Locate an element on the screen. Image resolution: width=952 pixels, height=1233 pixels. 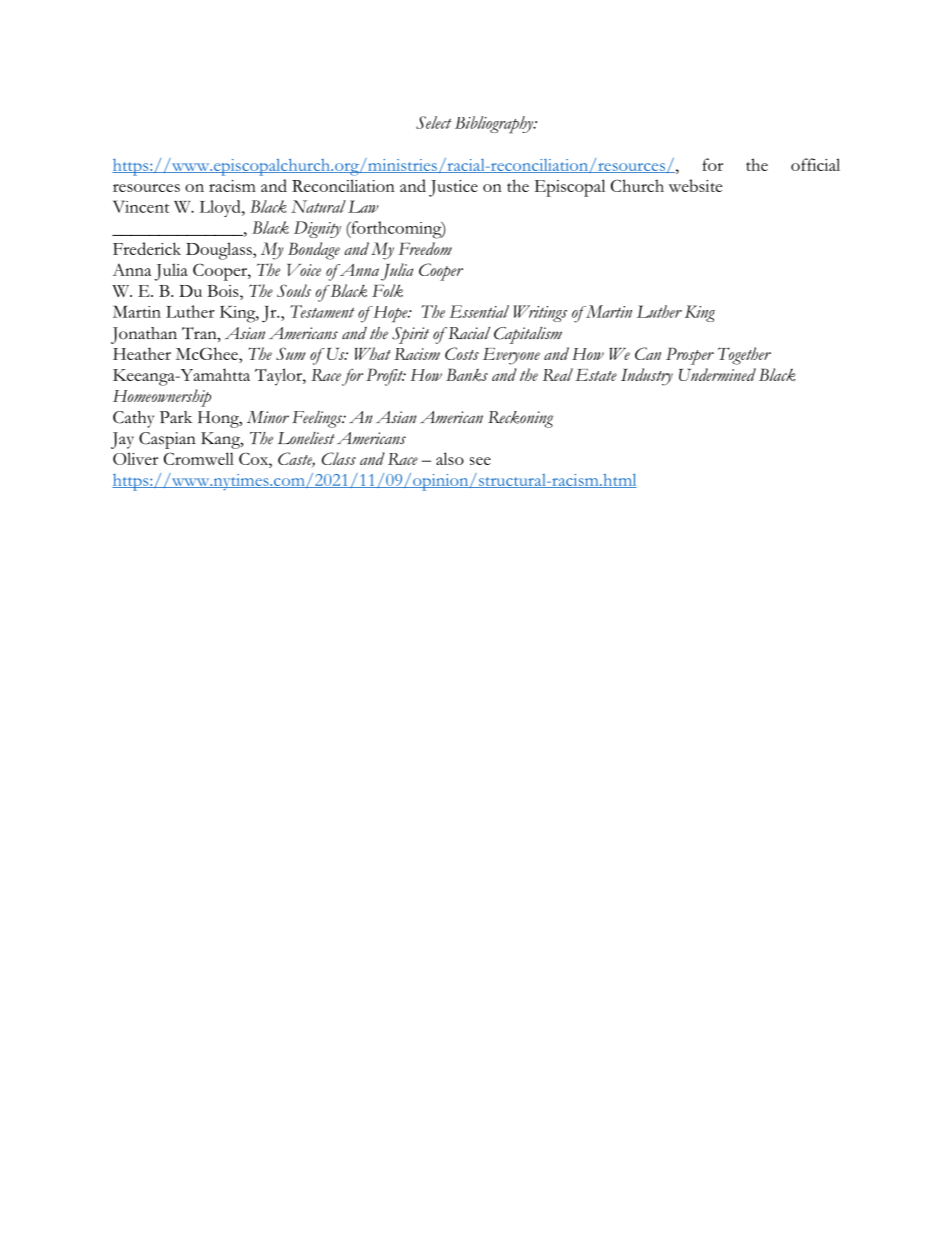
Reckoning is located at coordinates (520, 419).
